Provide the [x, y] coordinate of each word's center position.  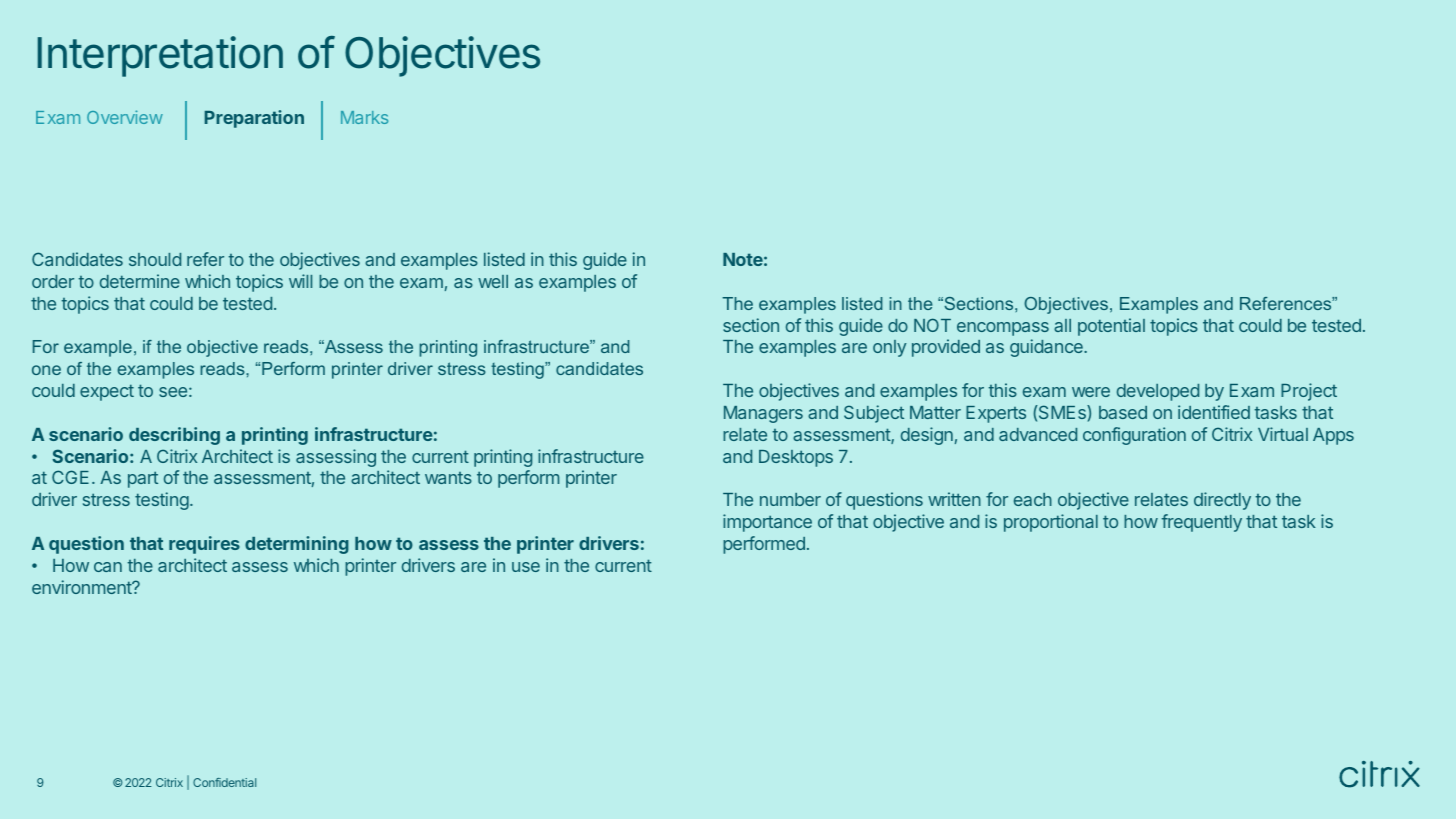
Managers [763, 414]
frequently [1201, 523]
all [1062, 325]
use [526, 567]
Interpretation [160, 56]
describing [174, 436]
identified [1214, 412]
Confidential [224, 782]
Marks [364, 117]
